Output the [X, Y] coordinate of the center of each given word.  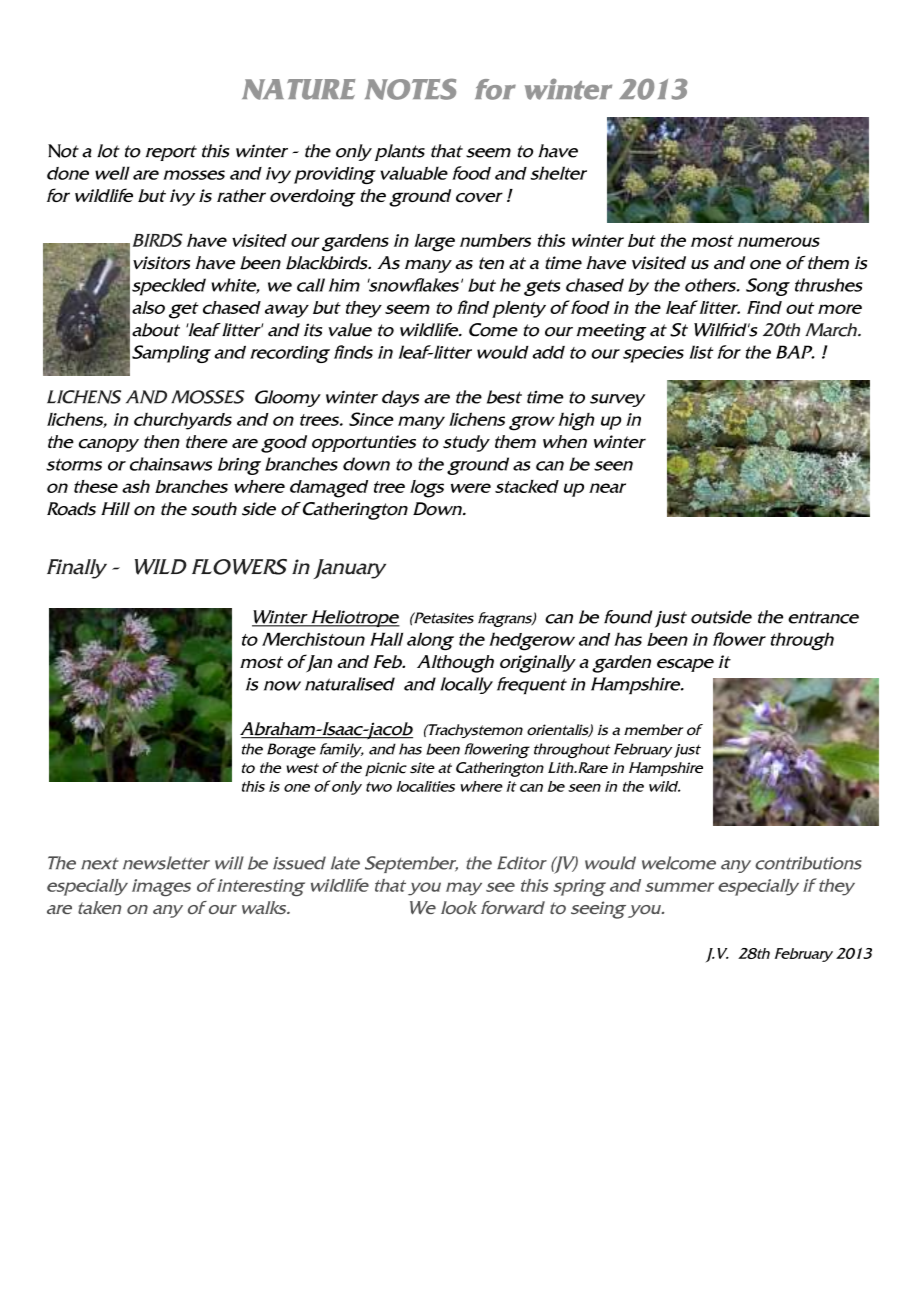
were [471, 488]
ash [136, 486]
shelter [558, 173]
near [607, 488]
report [171, 153]
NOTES [410, 89]
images [161, 887]
